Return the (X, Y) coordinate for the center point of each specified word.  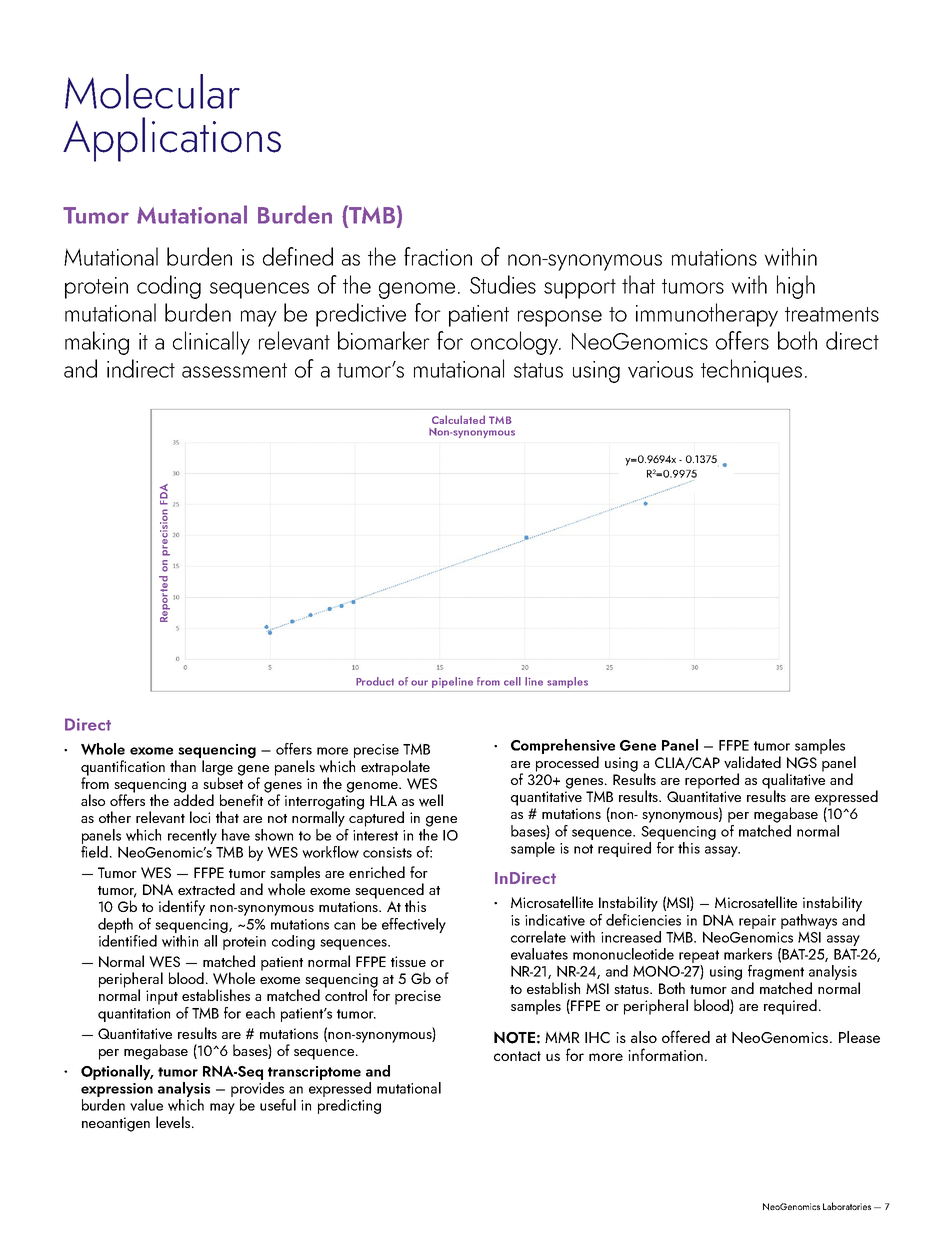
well (431, 800)
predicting (349, 1106)
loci (200, 817)
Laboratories (847, 1206)
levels (173, 1122)
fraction (438, 256)
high (796, 287)
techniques (751, 371)
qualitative (793, 781)
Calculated (458, 419)
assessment (234, 370)
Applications (172, 139)
